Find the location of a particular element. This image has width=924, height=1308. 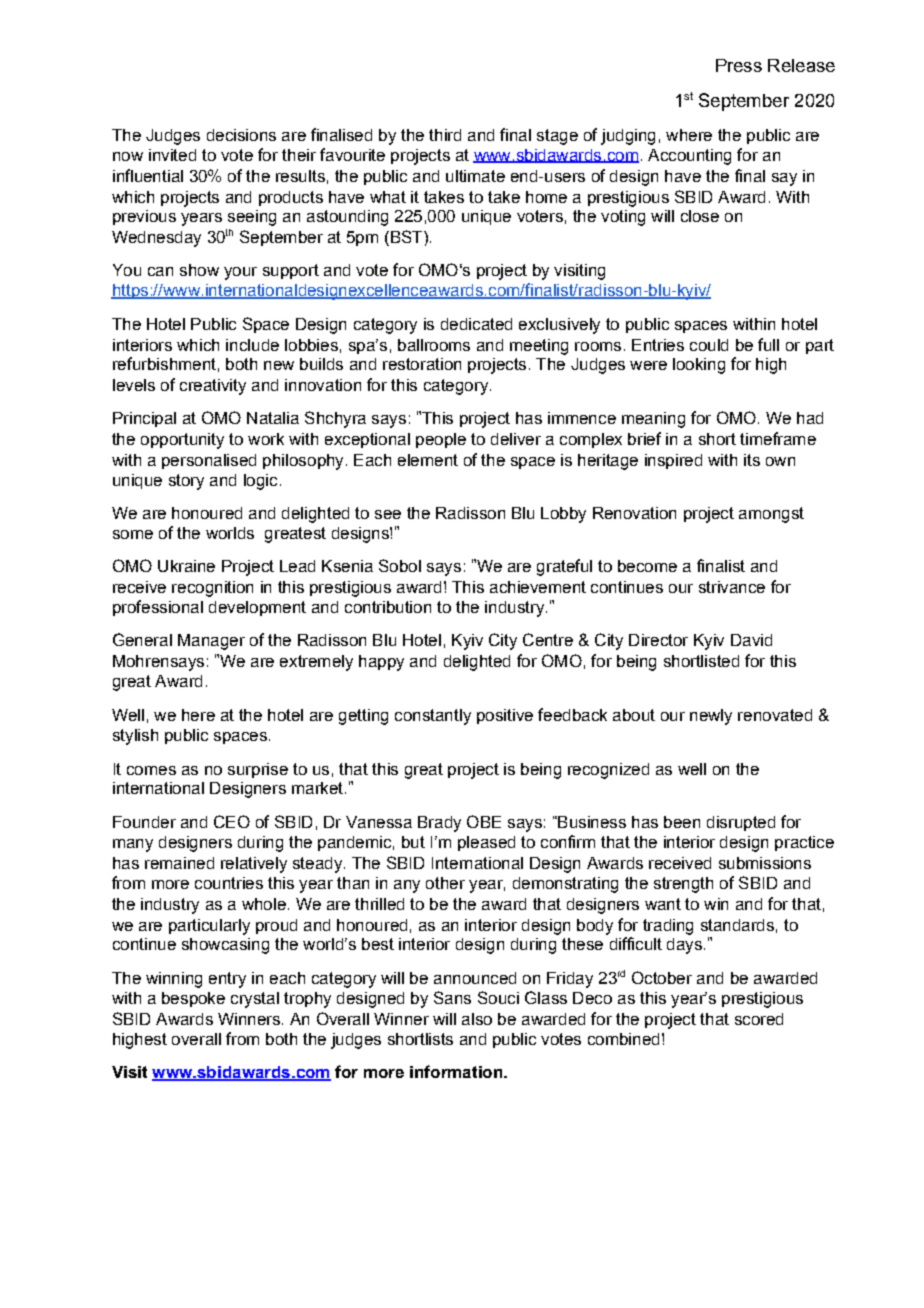

also is located at coordinates (477, 1019).
